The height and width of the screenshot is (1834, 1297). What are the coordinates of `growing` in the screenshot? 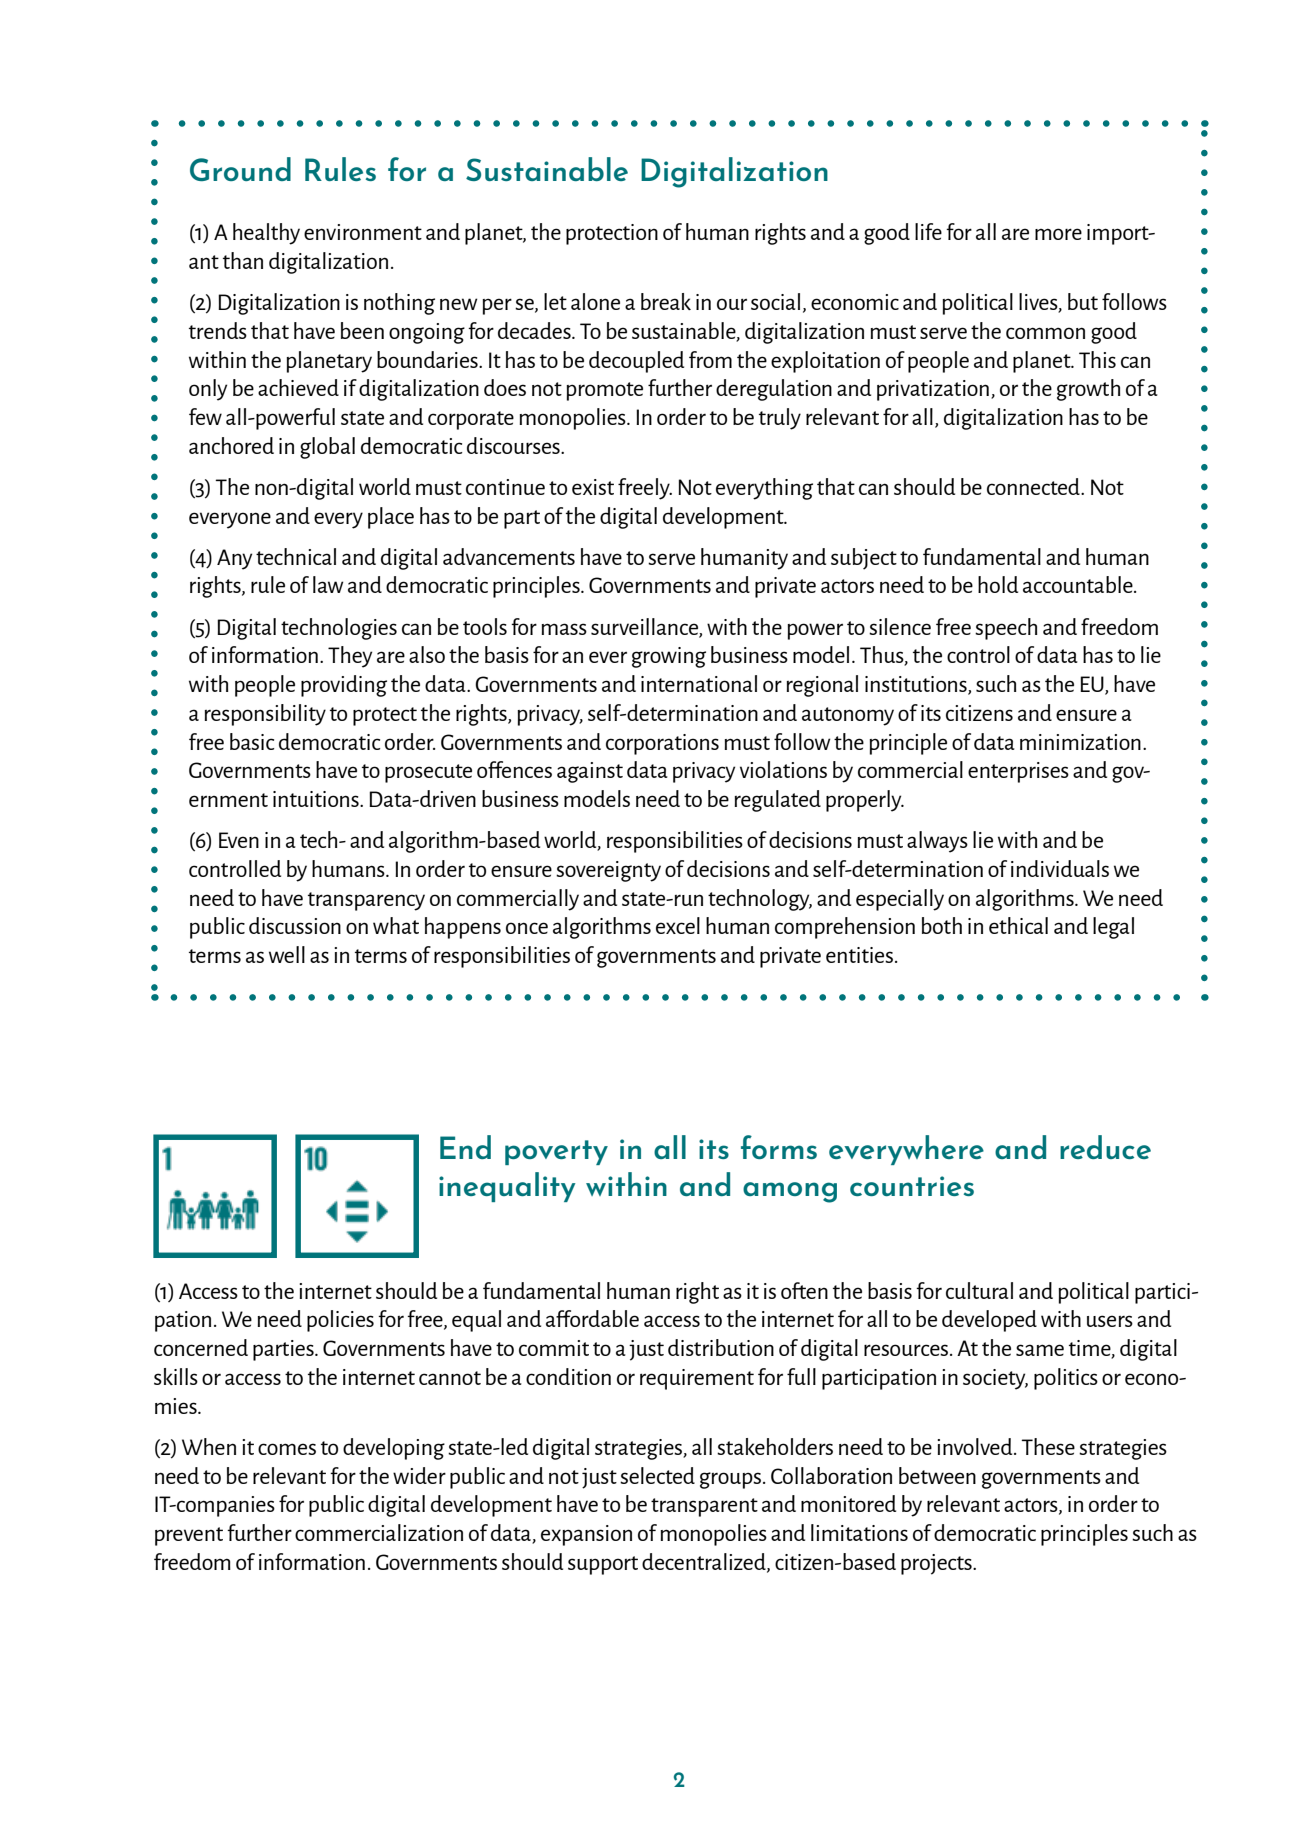 It's located at (669, 657).
